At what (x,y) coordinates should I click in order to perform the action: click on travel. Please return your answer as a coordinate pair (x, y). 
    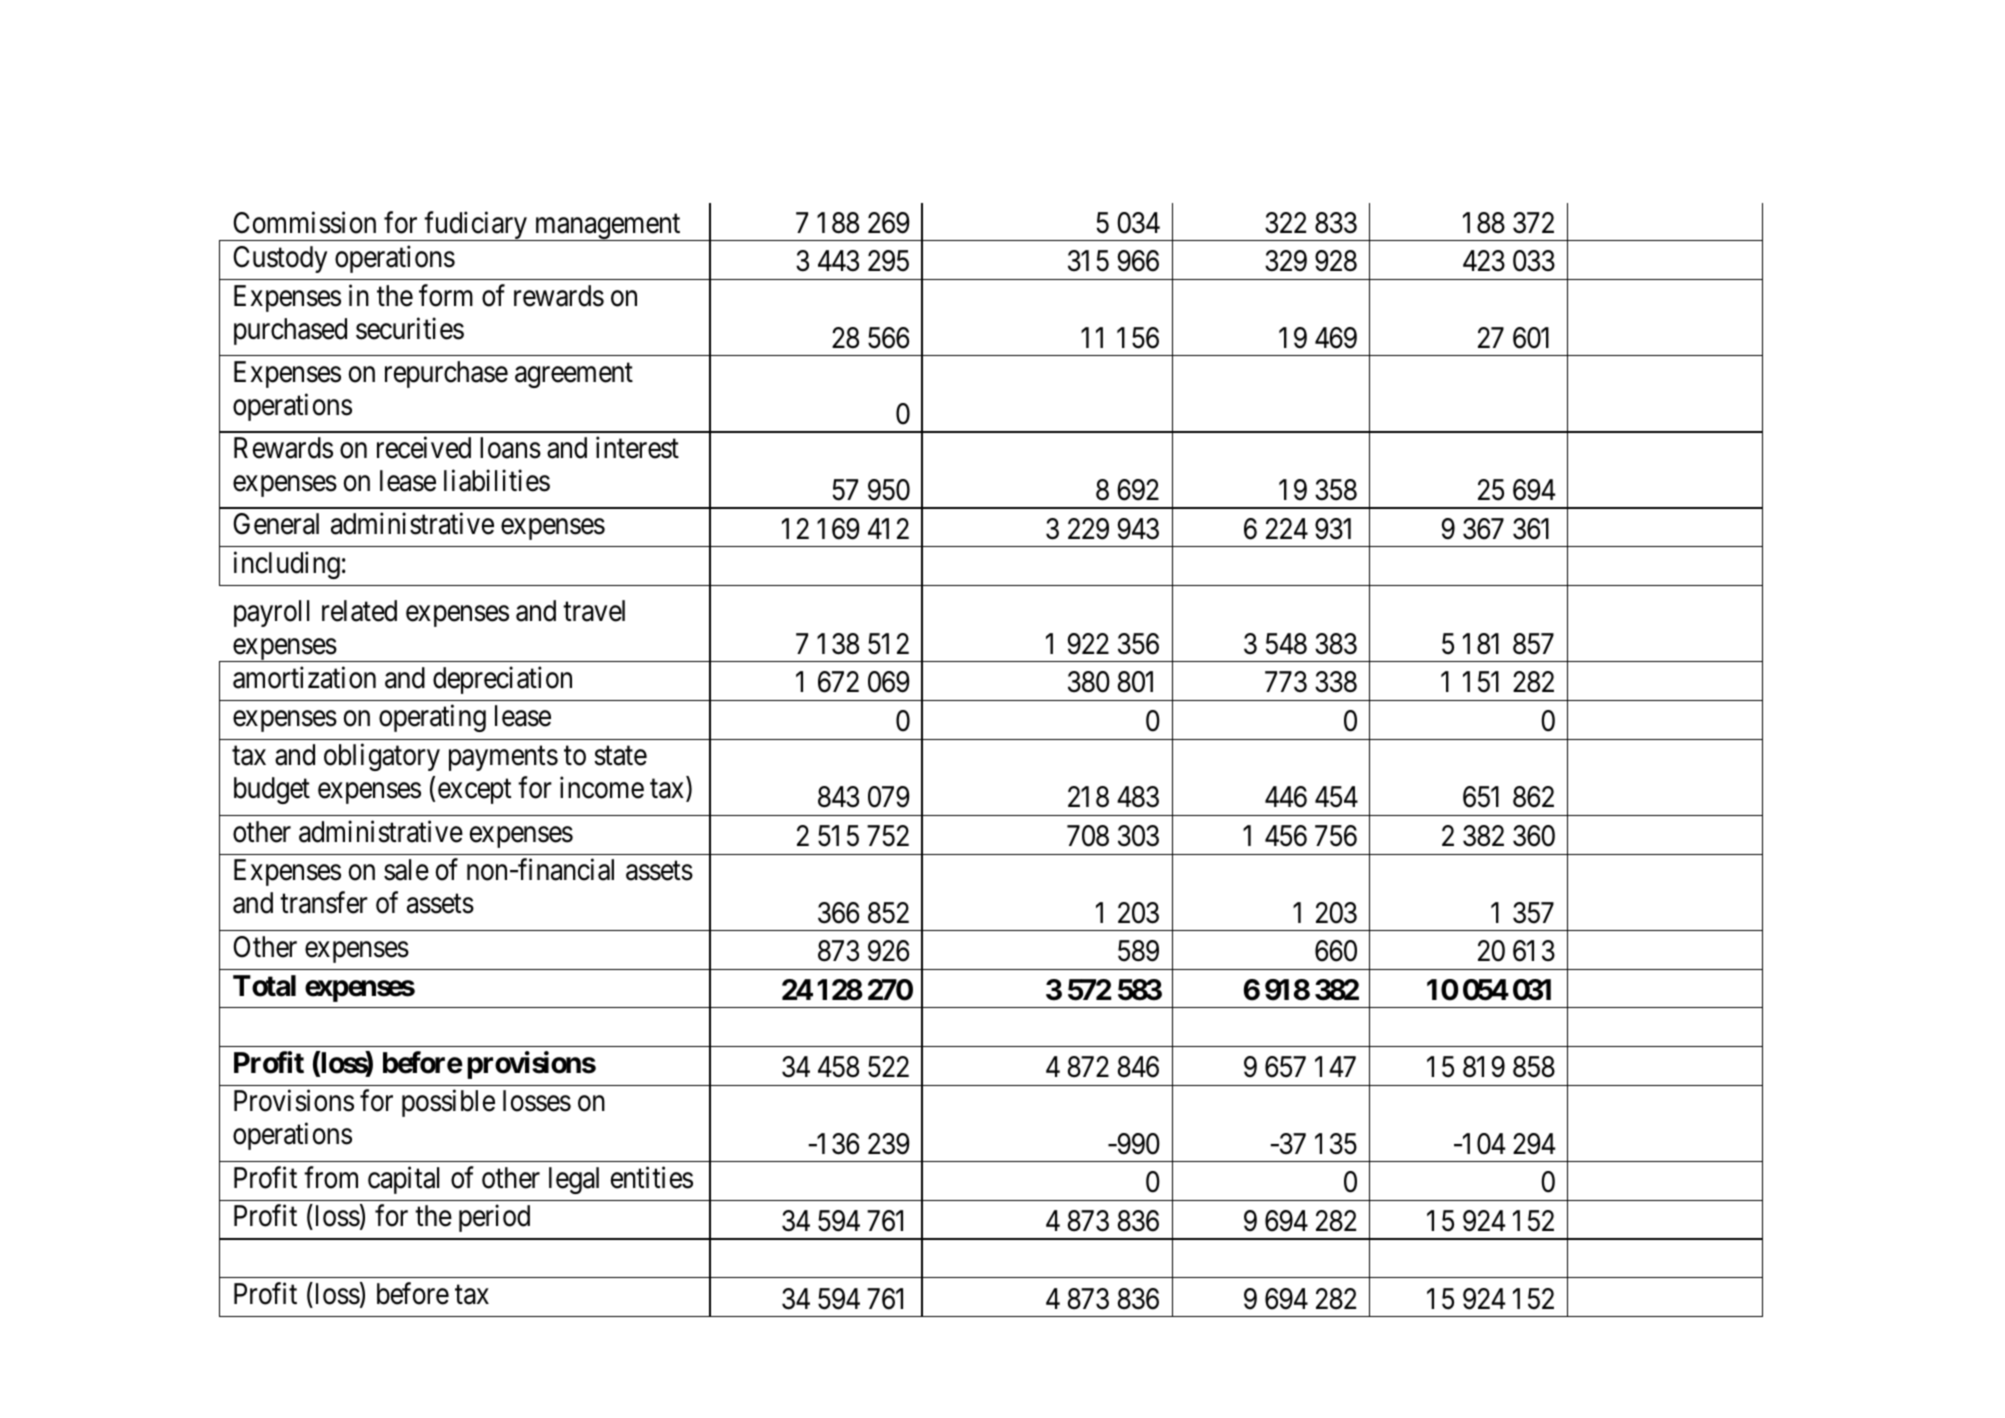
    Looking at the image, I should click on (594, 611).
